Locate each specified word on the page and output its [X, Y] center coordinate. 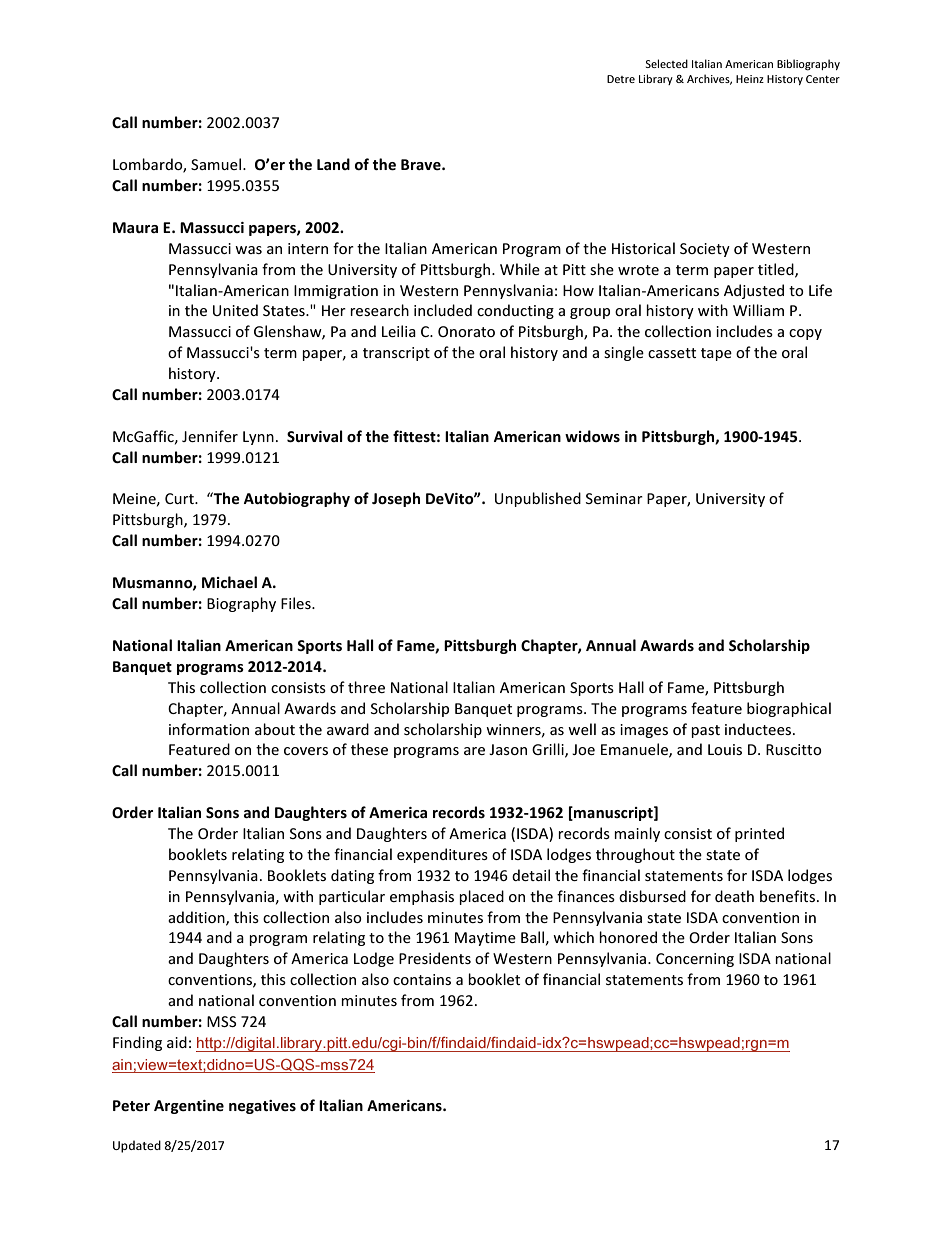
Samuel [217, 164]
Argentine [189, 1107]
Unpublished [538, 499]
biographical [789, 709]
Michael [229, 582]
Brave [422, 164]
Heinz [750, 79]
